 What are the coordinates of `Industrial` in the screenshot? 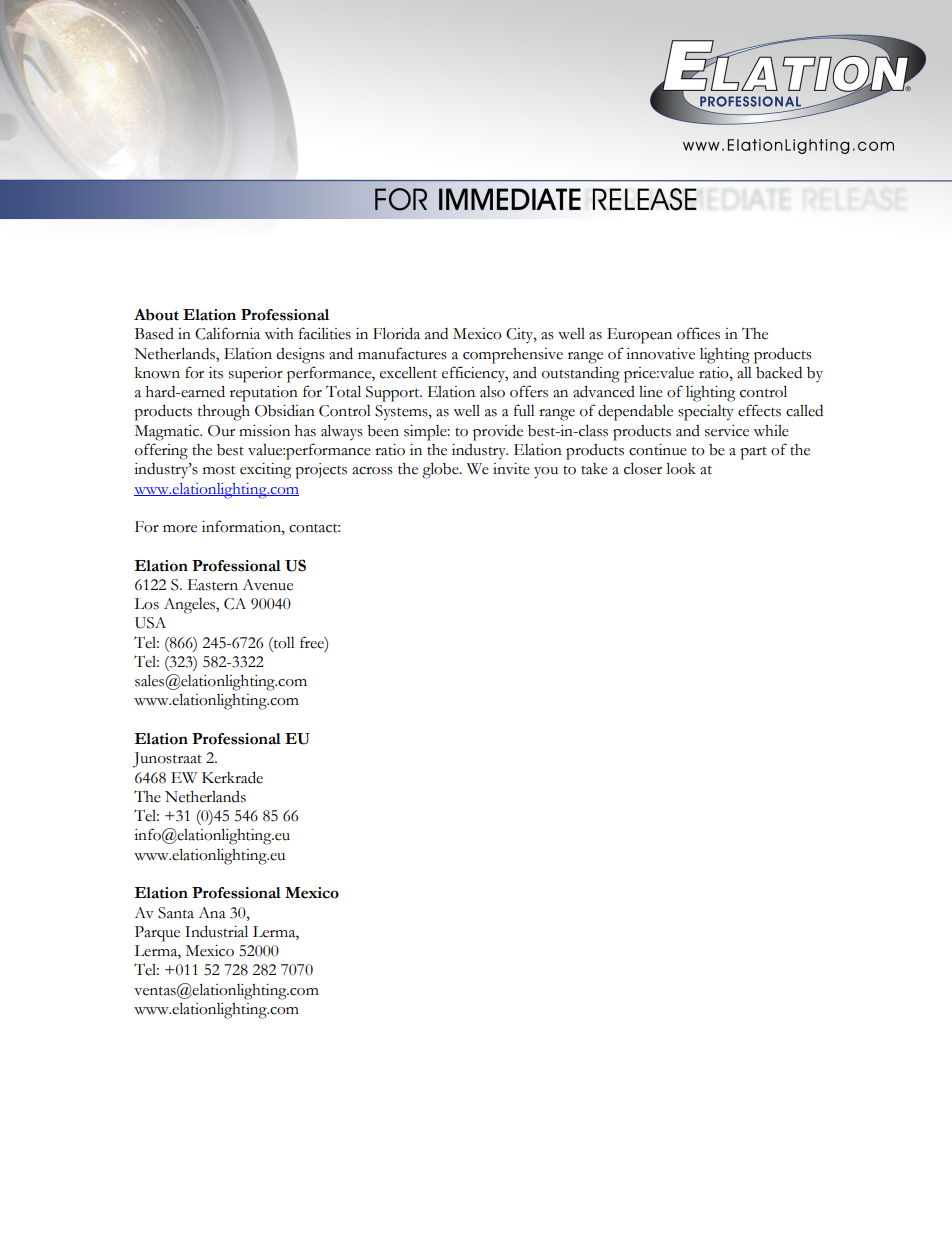 It's located at (216, 931).
